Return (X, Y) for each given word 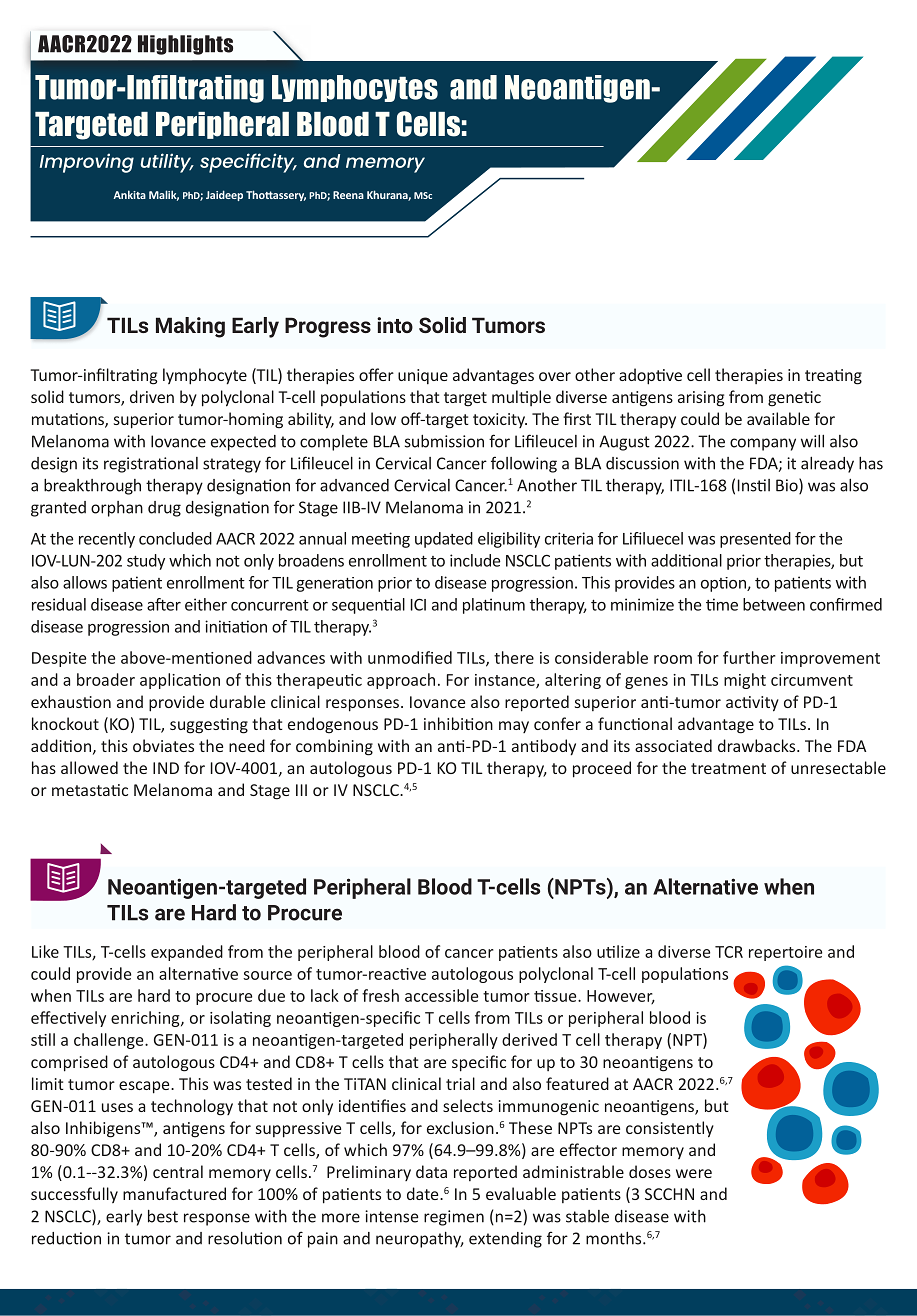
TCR (729, 952)
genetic (794, 399)
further (749, 657)
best (163, 1216)
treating (833, 377)
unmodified (410, 657)
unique (423, 377)
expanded (187, 953)
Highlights (185, 45)
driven (152, 396)
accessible (441, 995)
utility (167, 163)
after (164, 604)
